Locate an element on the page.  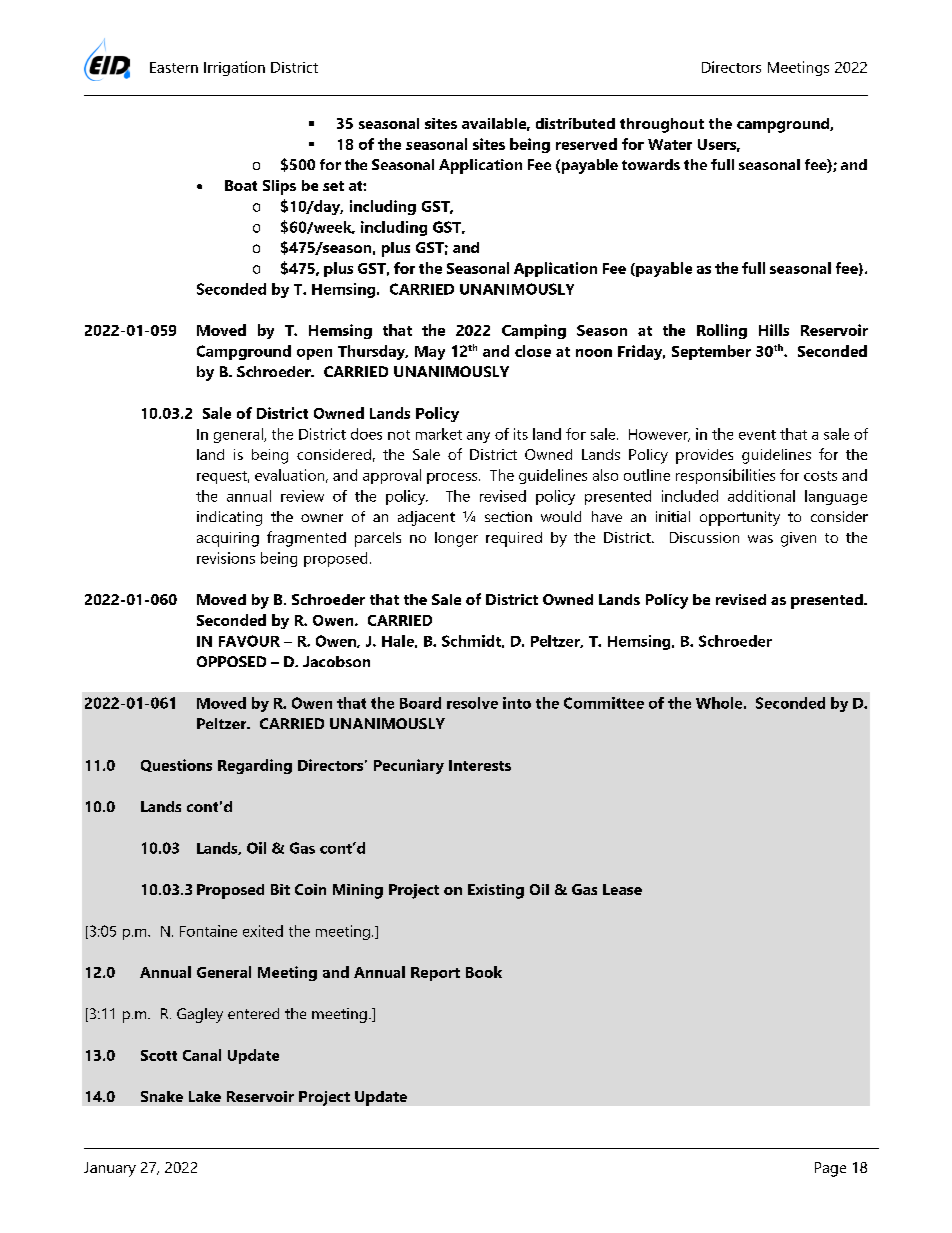
Eastern is located at coordinates (174, 67).
